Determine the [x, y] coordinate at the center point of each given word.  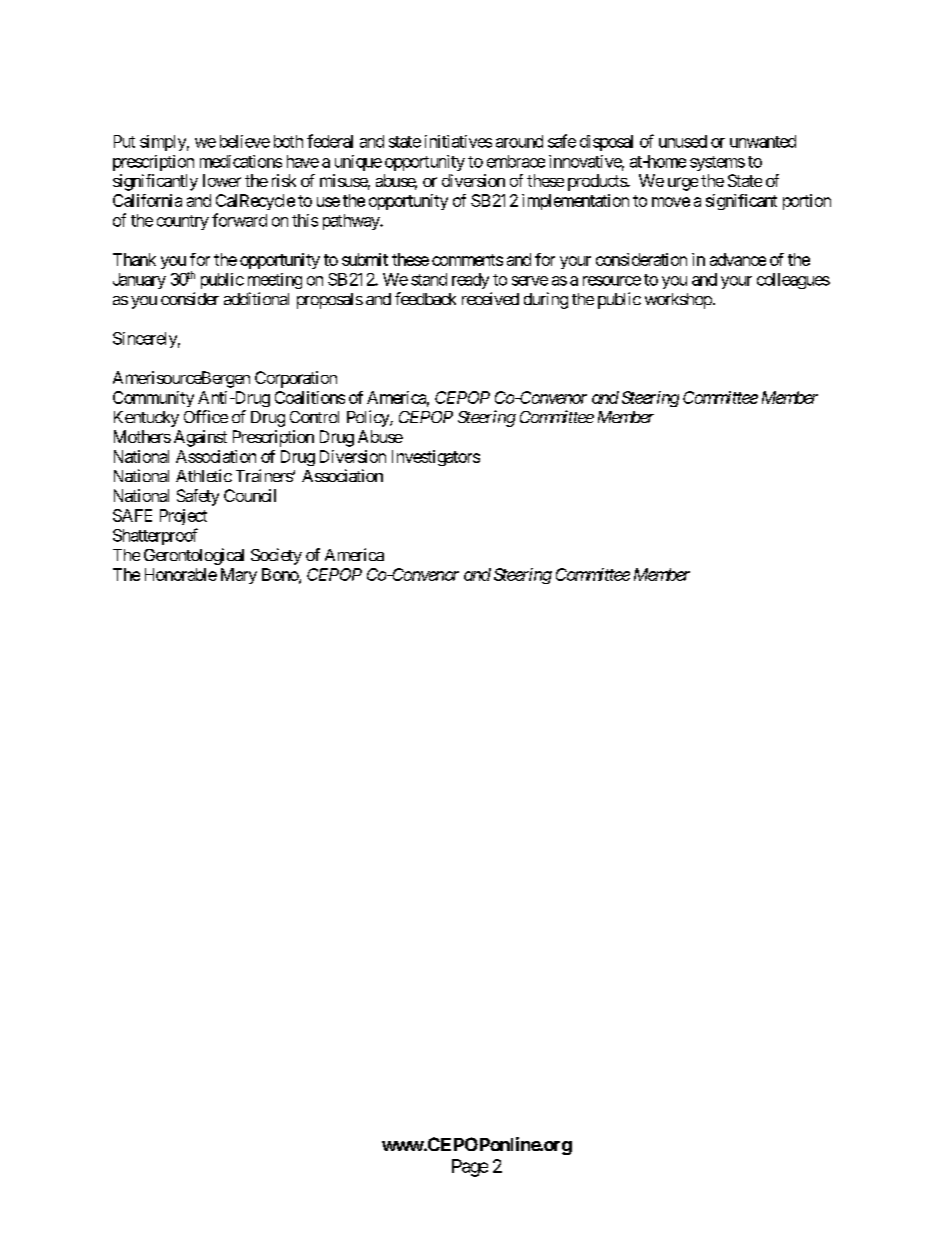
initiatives [458, 141]
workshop [678, 301]
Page [470, 1168]
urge [683, 184]
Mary [239, 576]
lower [222, 180]
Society [276, 556]
